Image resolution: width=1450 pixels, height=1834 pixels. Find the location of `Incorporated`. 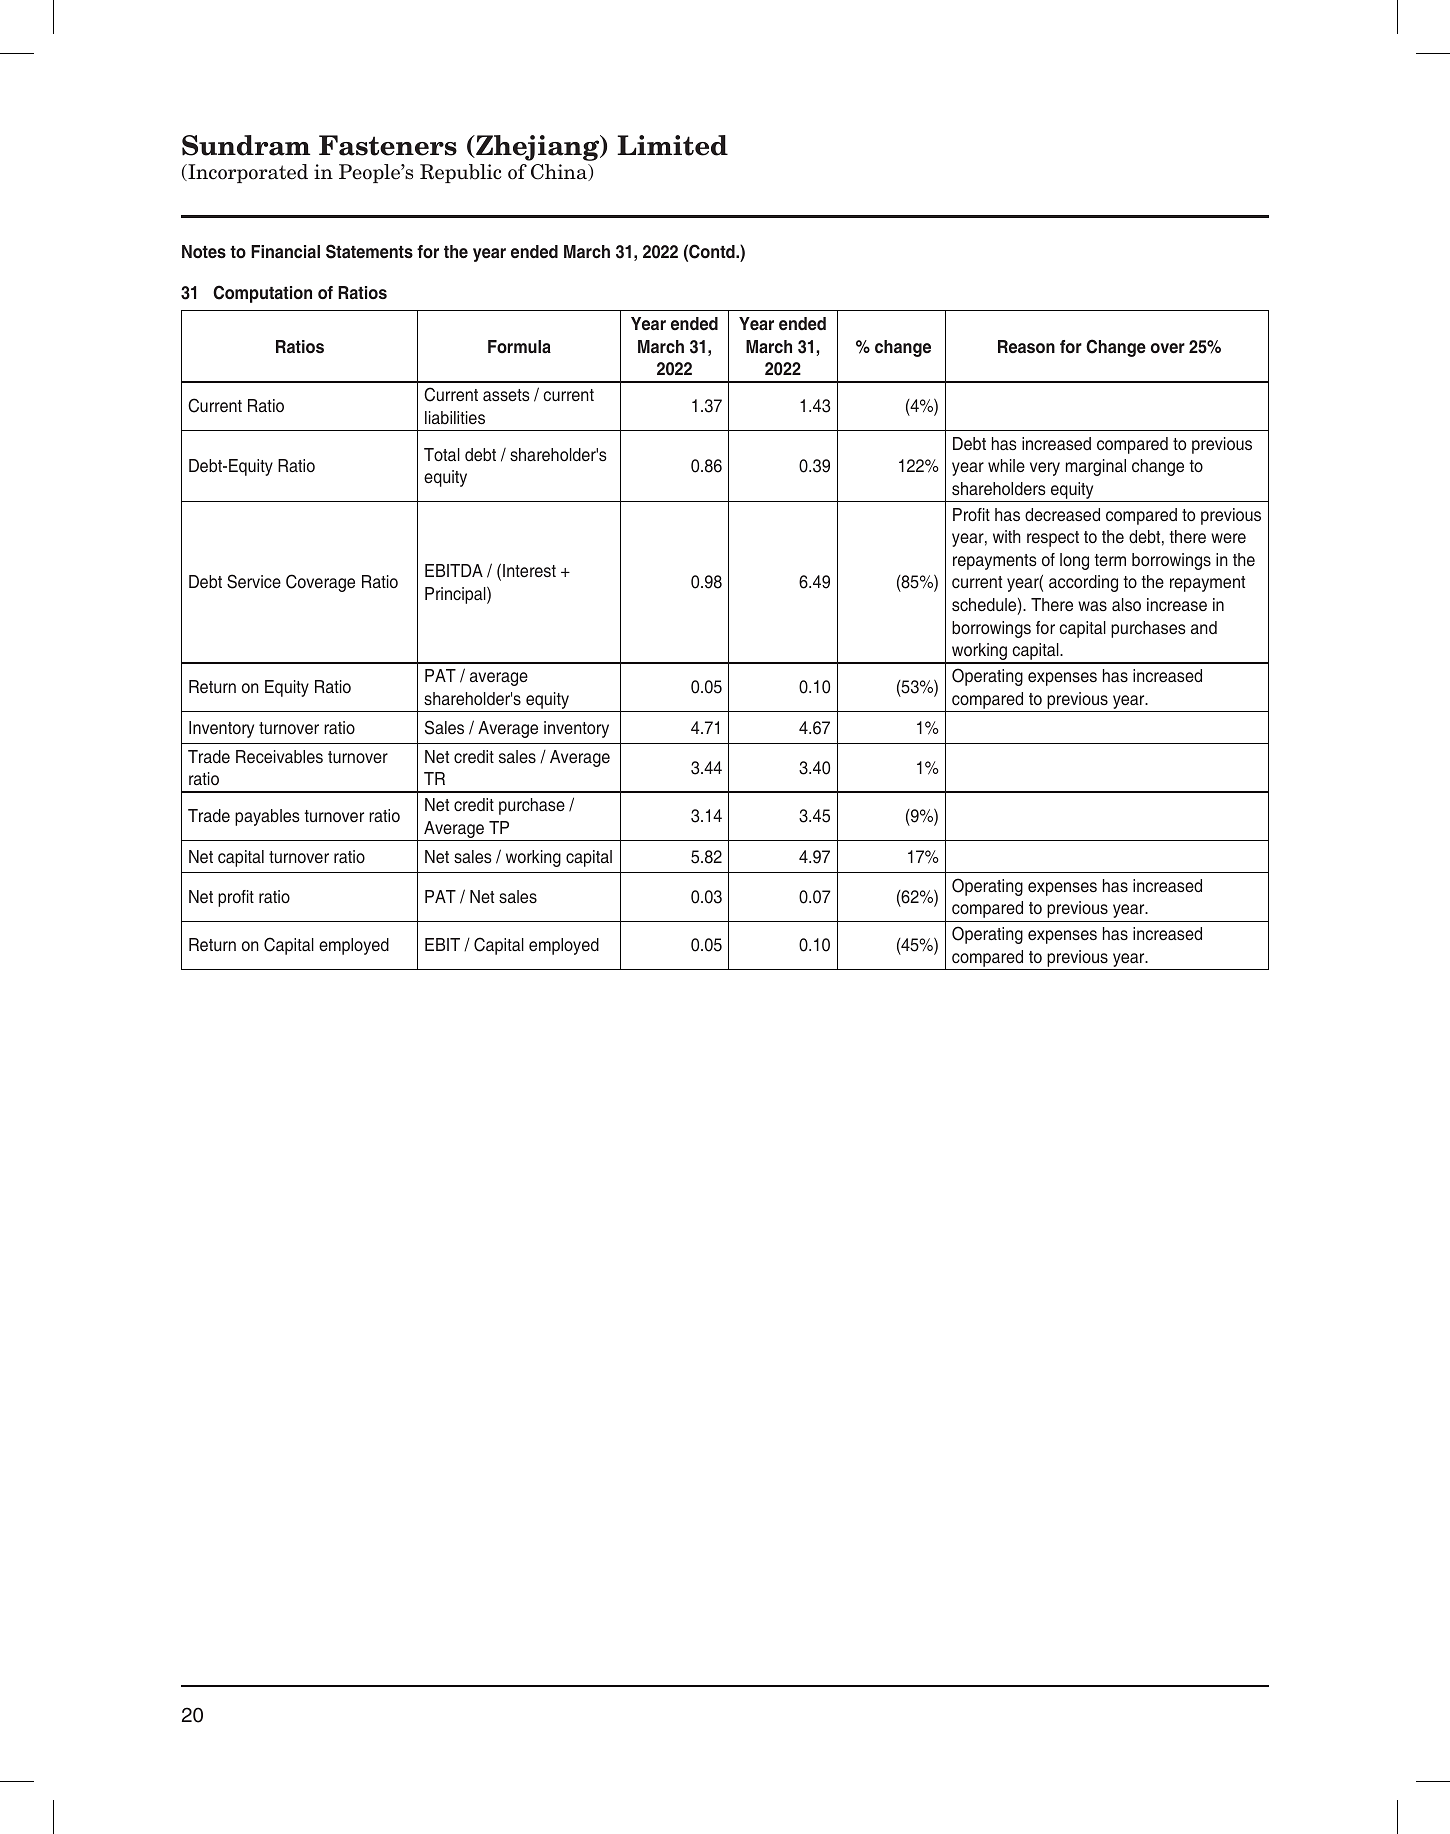

Incorporated is located at coordinates (247, 173).
